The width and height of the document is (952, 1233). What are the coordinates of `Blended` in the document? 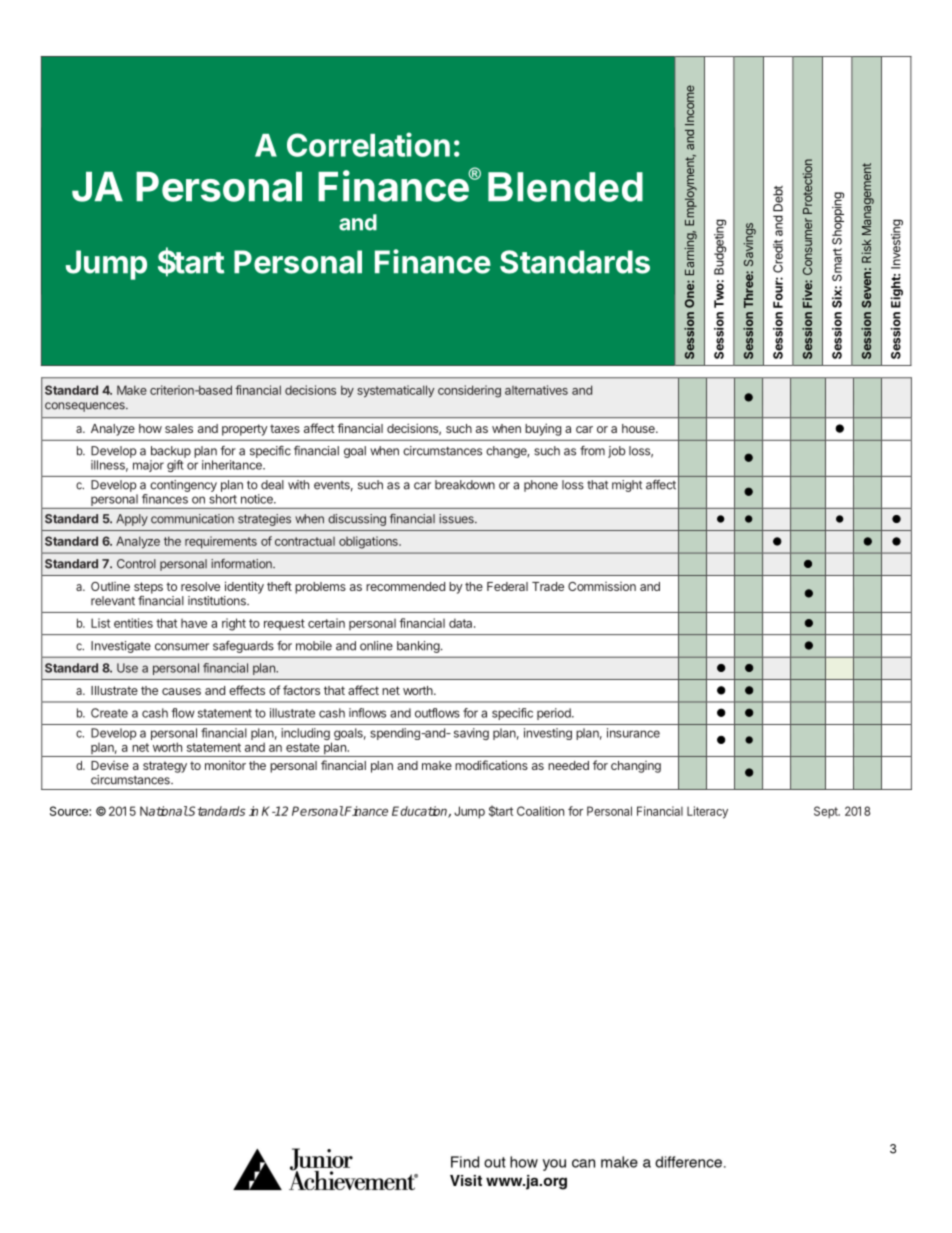 It's located at (565, 187).
